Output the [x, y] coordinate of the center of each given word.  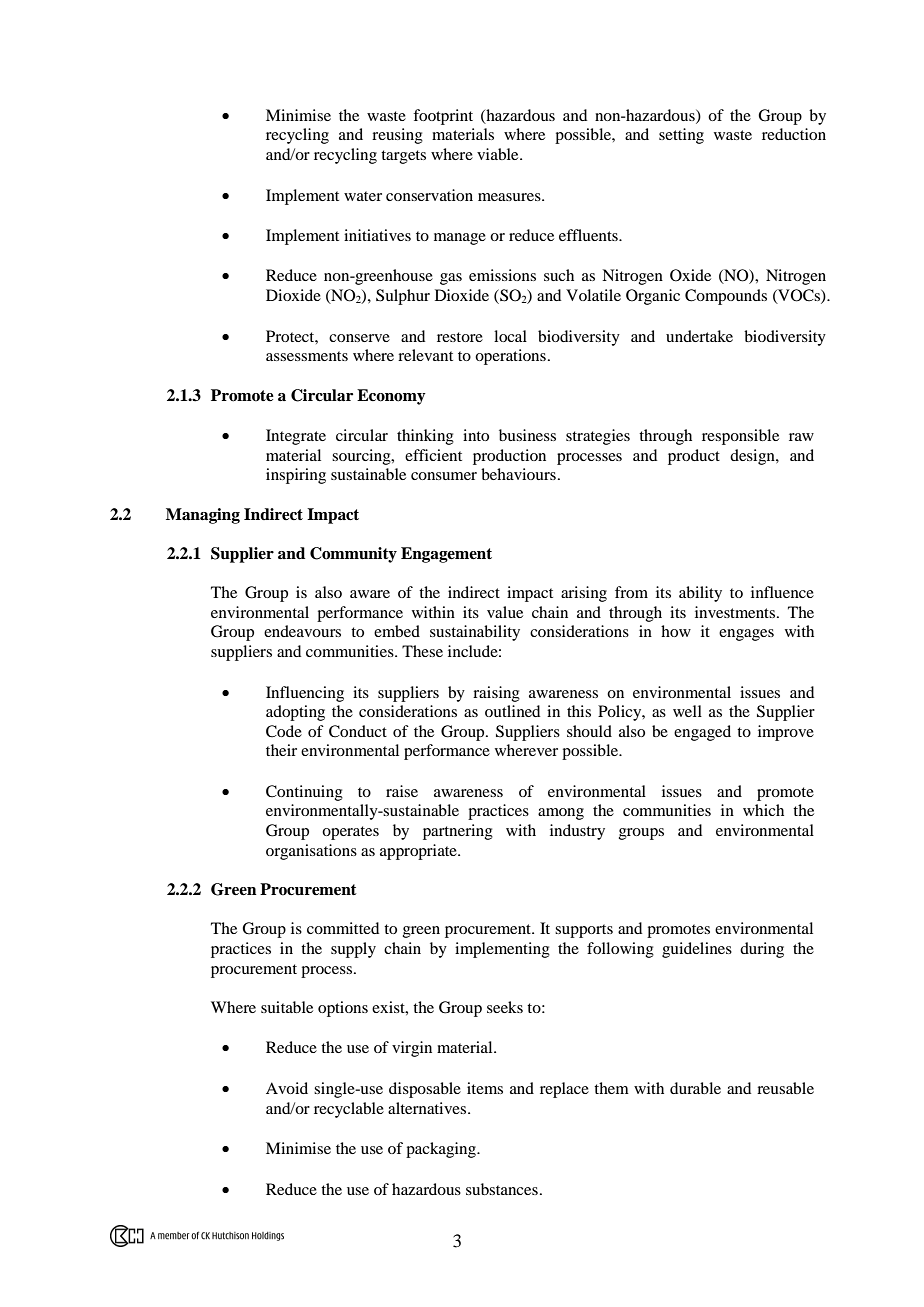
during [762, 950]
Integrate [296, 437]
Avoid [287, 1088]
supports [584, 931]
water [363, 196]
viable [499, 154]
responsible [740, 437]
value [505, 612]
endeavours [302, 631]
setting [681, 136]
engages [746, 635]
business [527, 435]
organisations [311, 852]
